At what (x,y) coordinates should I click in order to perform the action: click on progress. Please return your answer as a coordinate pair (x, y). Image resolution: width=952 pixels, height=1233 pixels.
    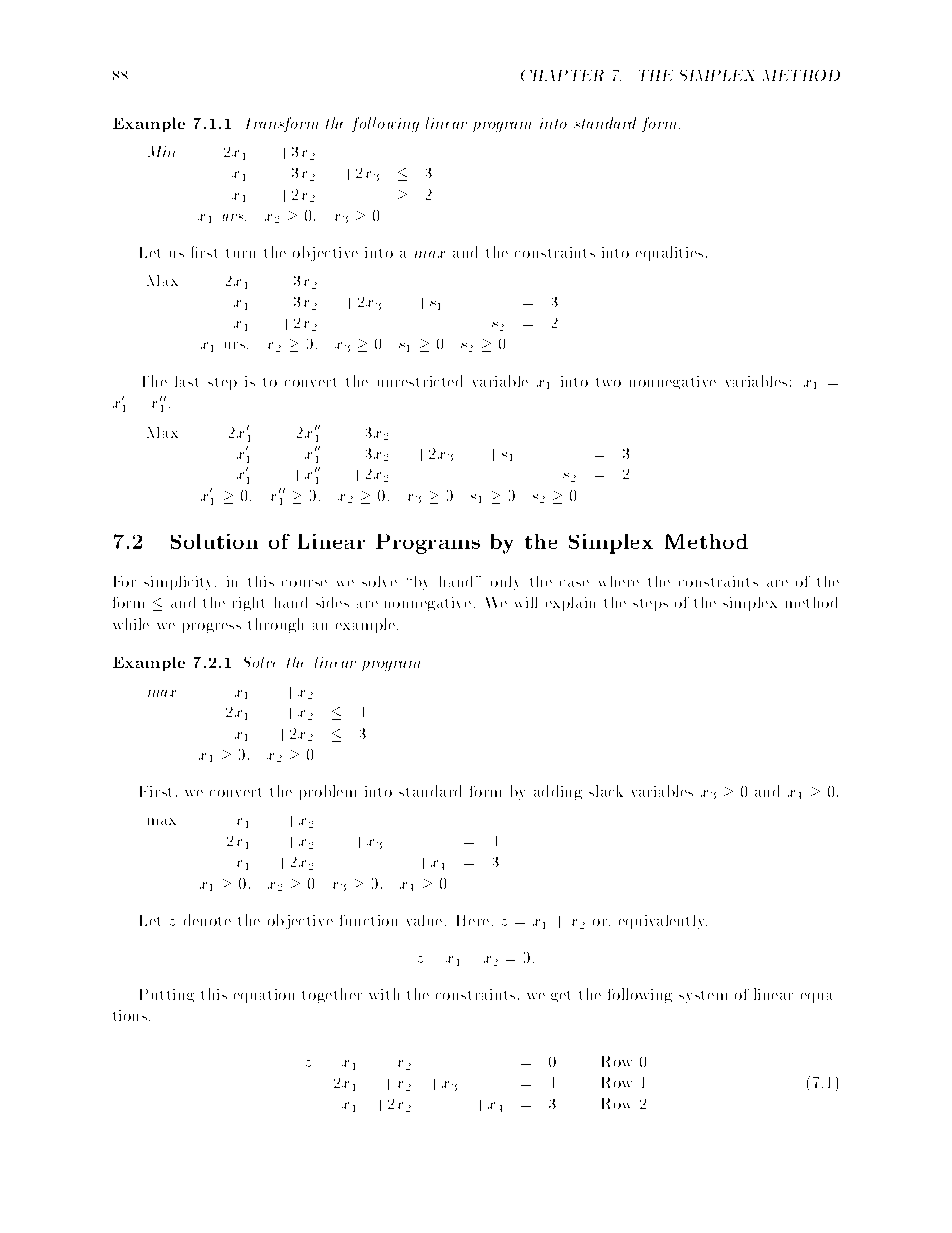
    Looking at the image, I should click on (212, 628).
